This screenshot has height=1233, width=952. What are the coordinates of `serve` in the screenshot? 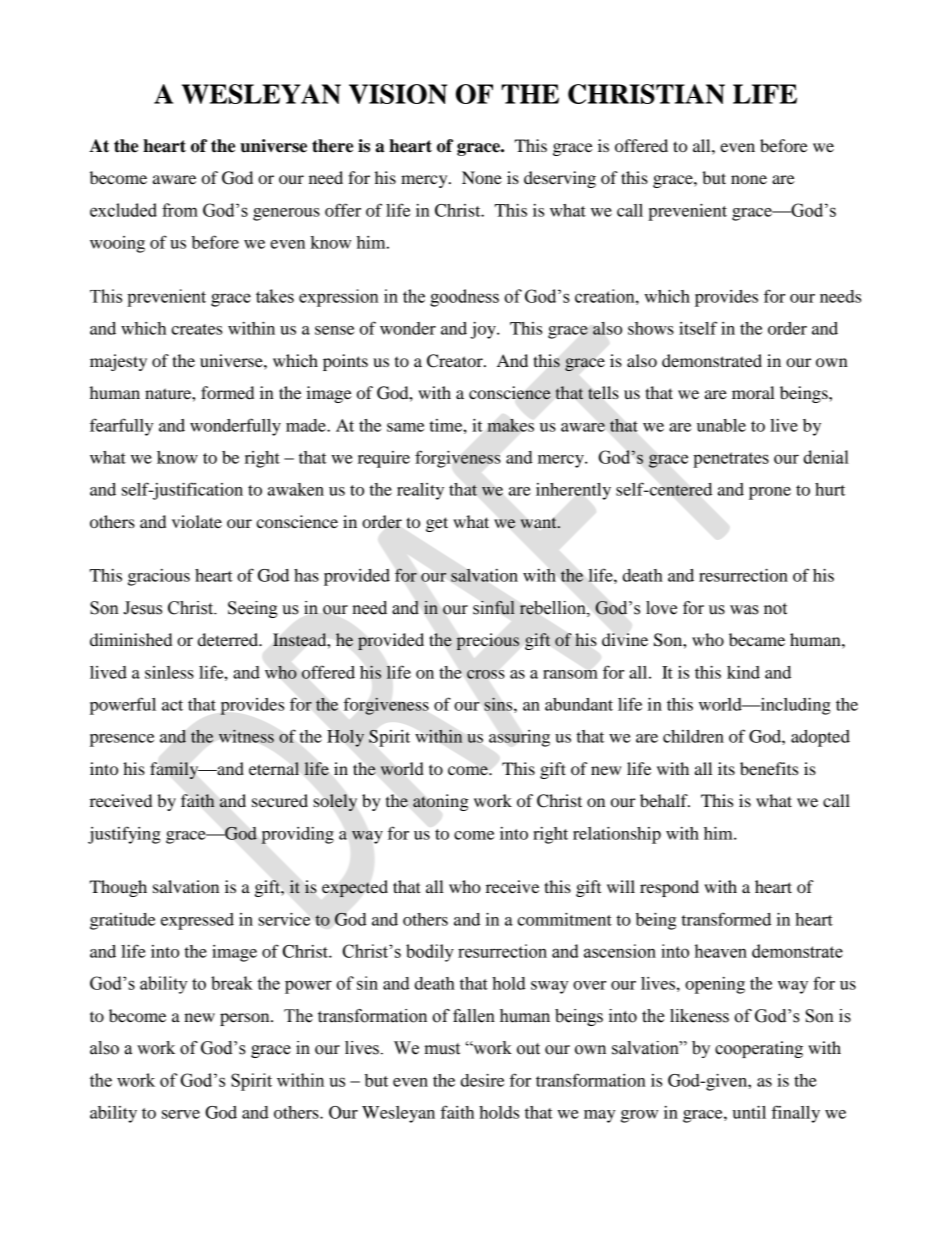 It's located at (181, 1114).
